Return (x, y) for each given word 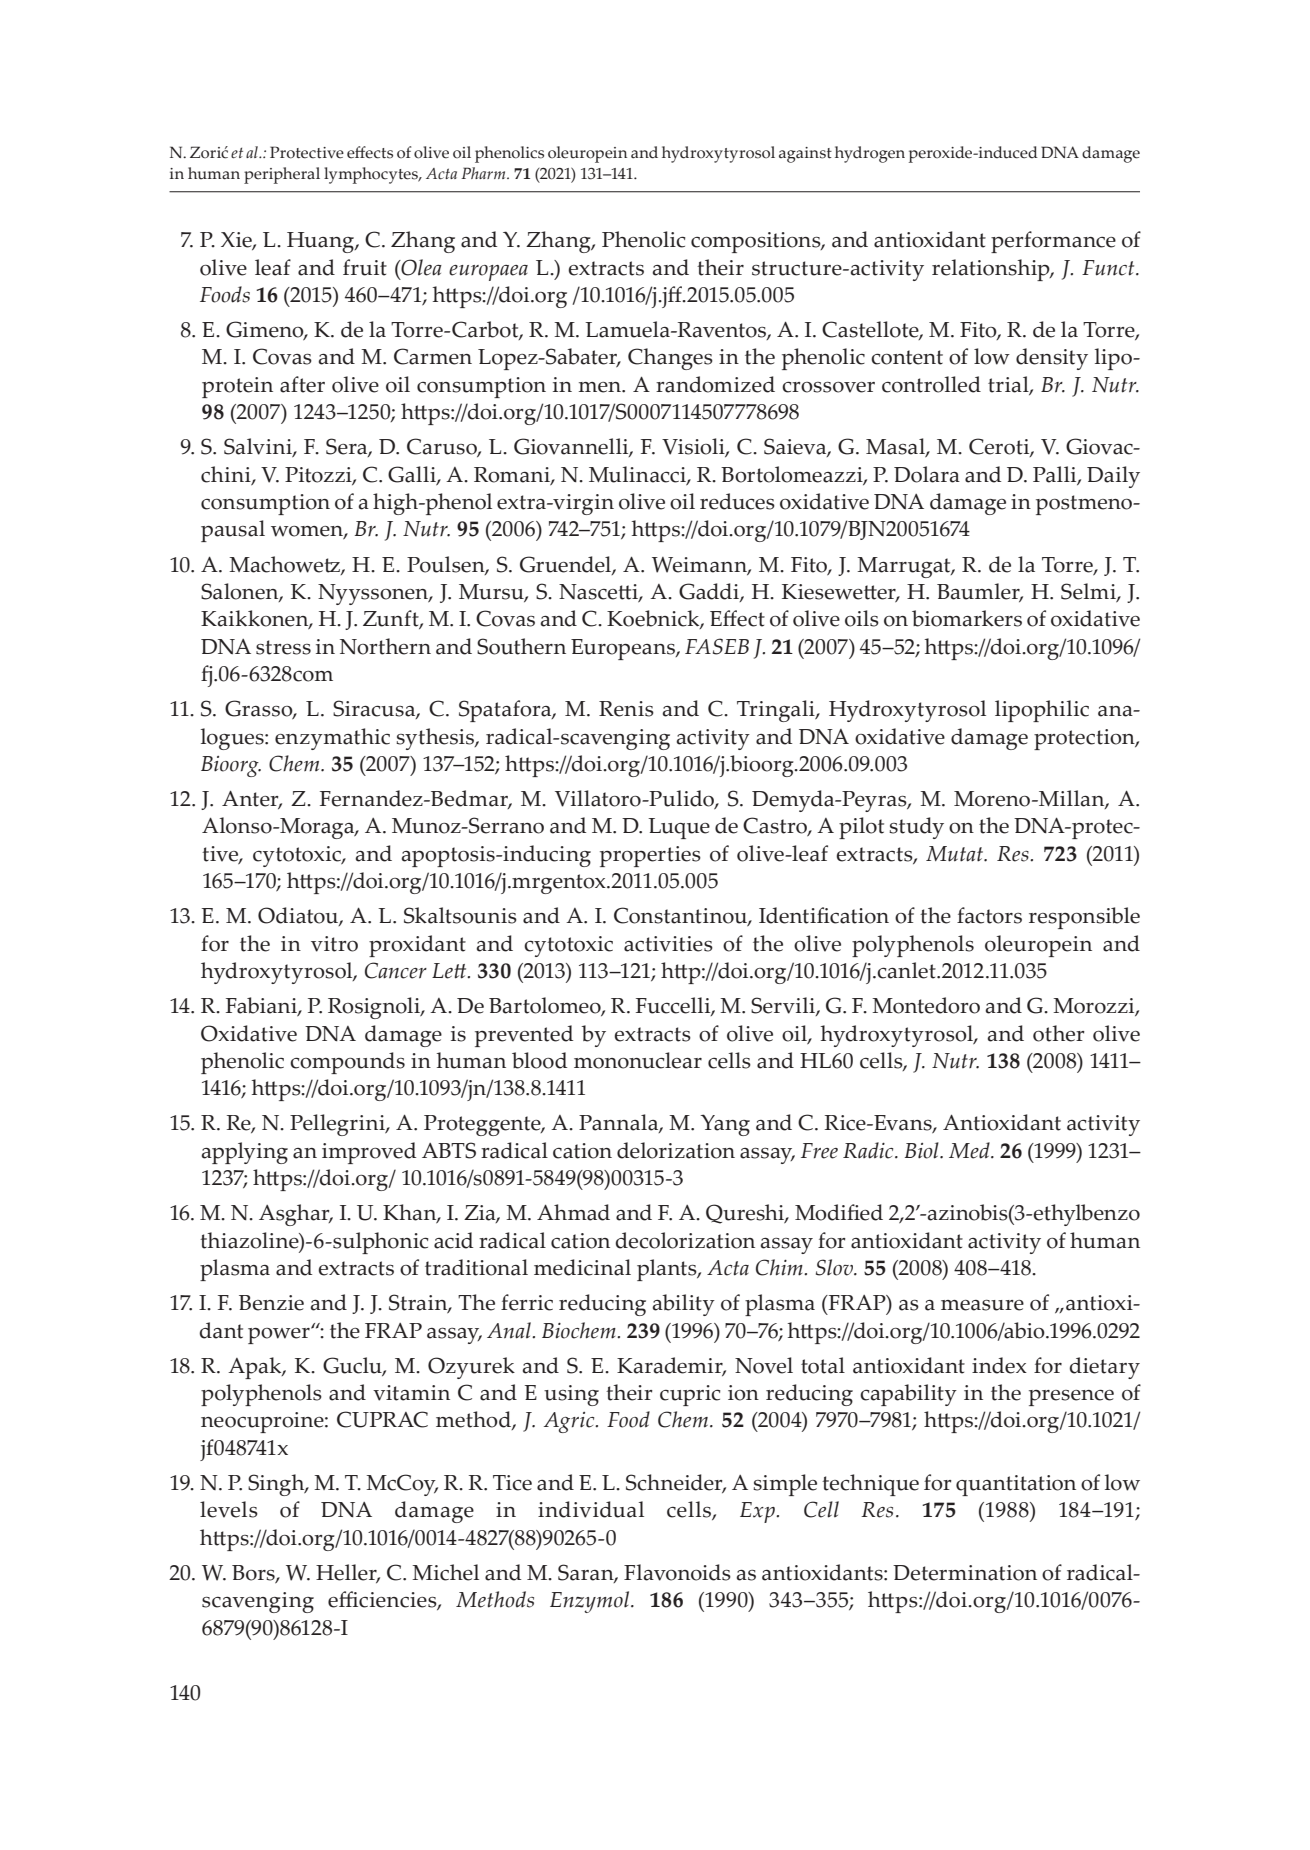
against (805, 155)
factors (989, 915)
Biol (923, 1150)
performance (1053, 242)
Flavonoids (677, 1572)
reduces (737, 501)
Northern (385, 646)
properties (650, 856)
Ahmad (573, 1212)
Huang (321, 242)
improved (369, 1153)
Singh (277, 1485)
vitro (334, 944)
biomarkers (967, 618)
